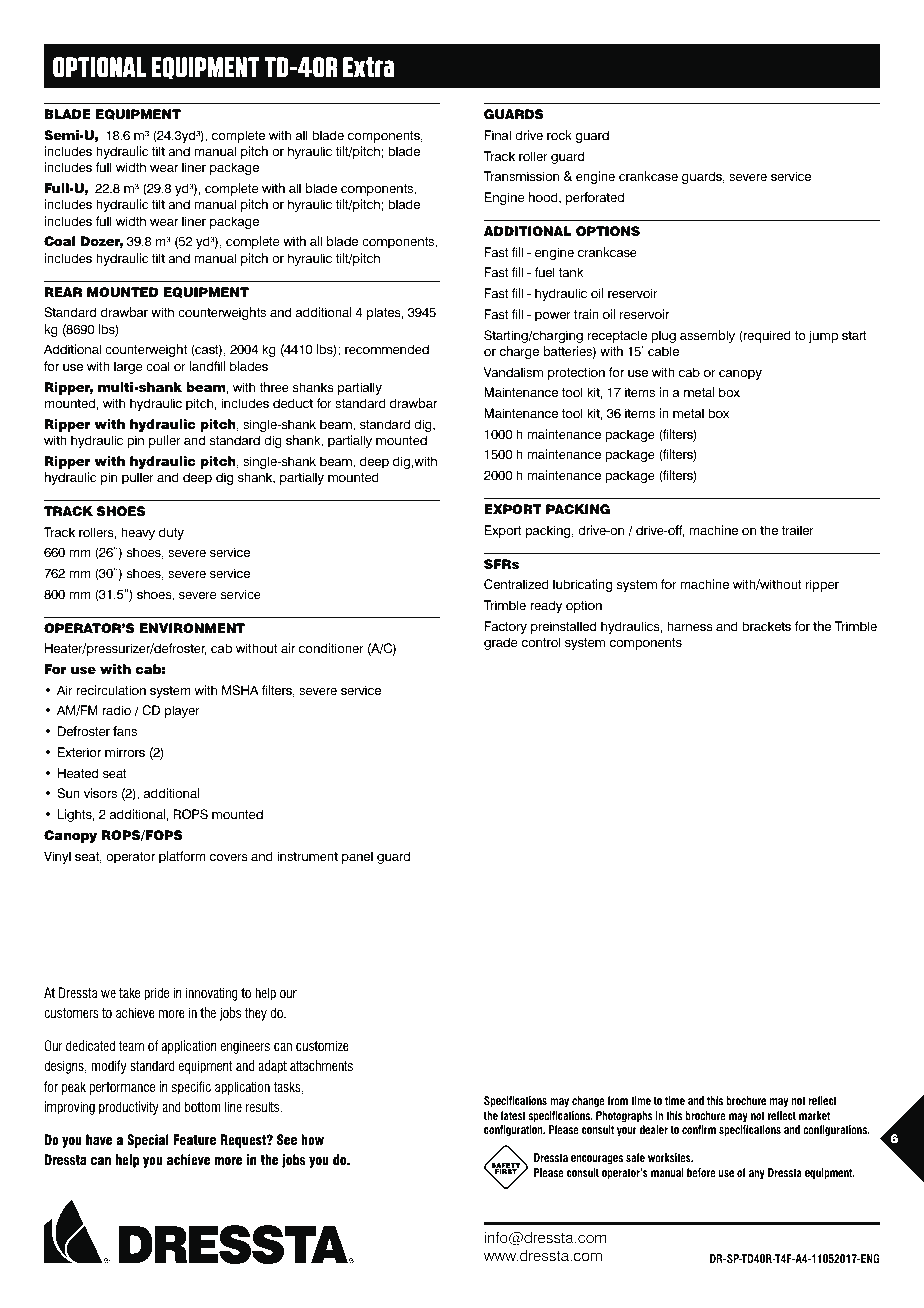  Describe the element at coordinates (368, 67) in the screenshot. I see `Extra` at that location.
